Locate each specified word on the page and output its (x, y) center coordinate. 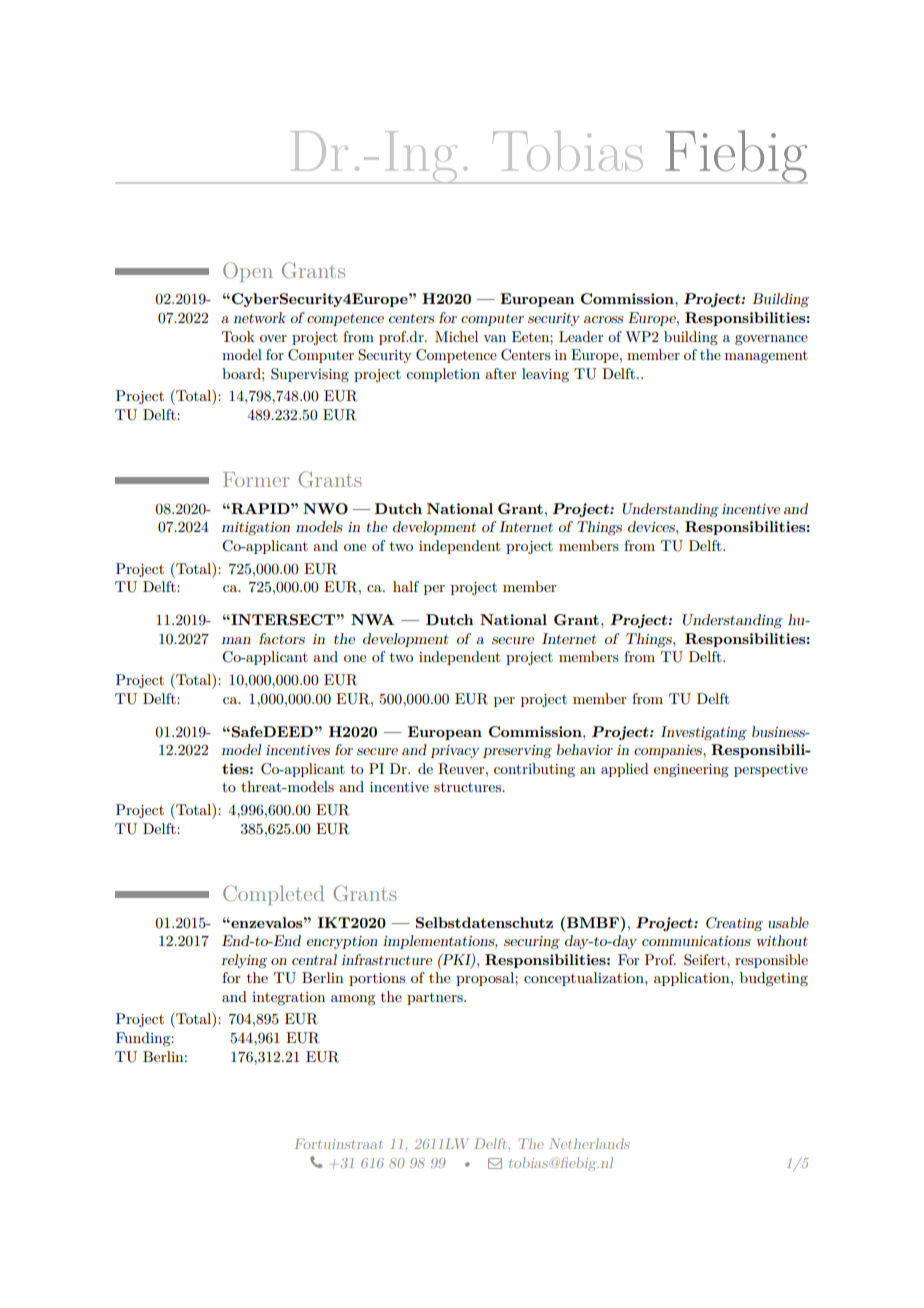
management (766, 357)
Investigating (704, 733)
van (494, 338)
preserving (517, 751)
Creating (734, 924)
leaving (545, 375)
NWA (372, 619)
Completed (273, 895)
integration (288, 998)
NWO (325, 508)
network (259, 317)
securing (532, 942)
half (406, 586)
